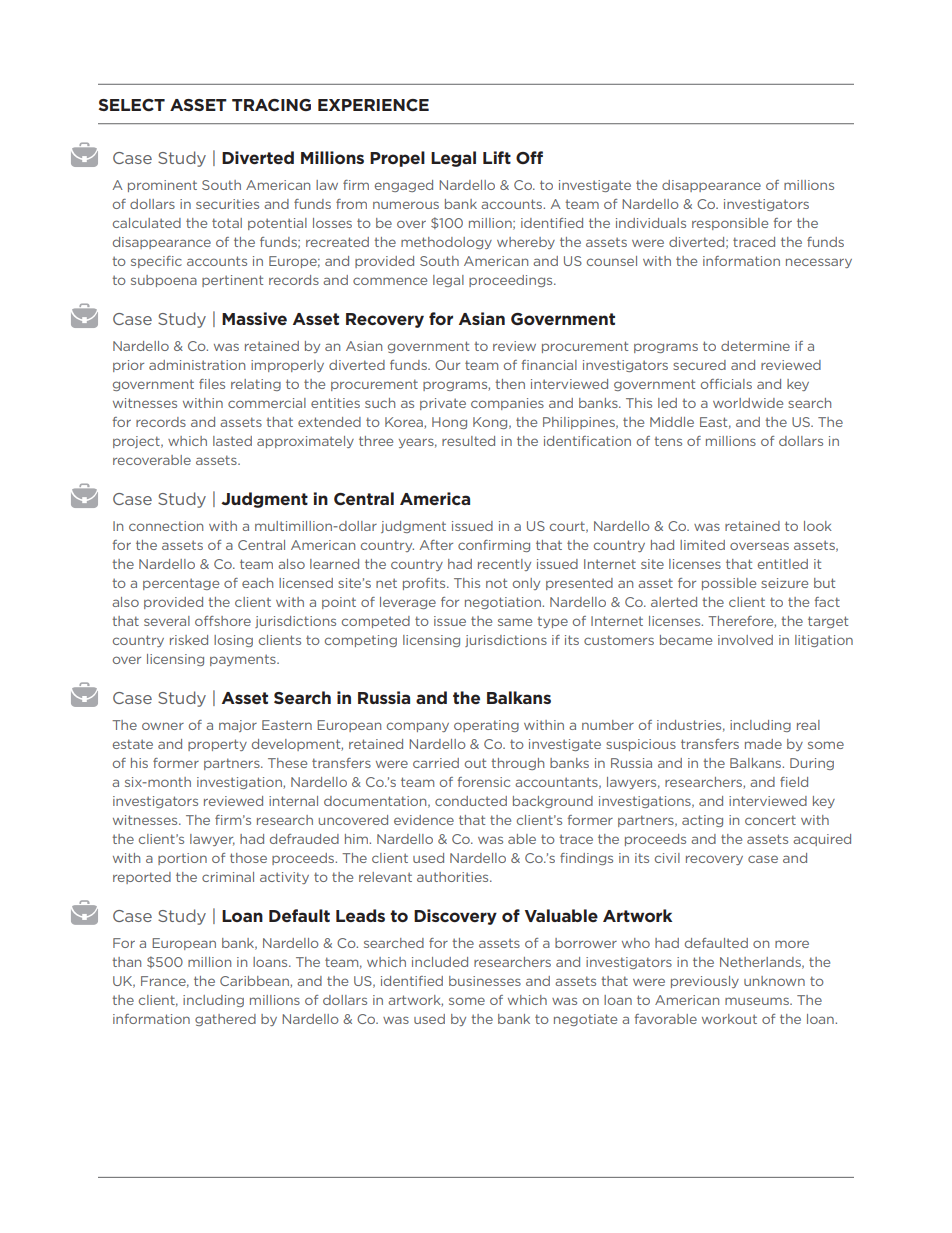 This screenshot has height=1233, width=952. Describe the element at coordinates (497, 157) in the screenshot. I see `Lift` at that location.
